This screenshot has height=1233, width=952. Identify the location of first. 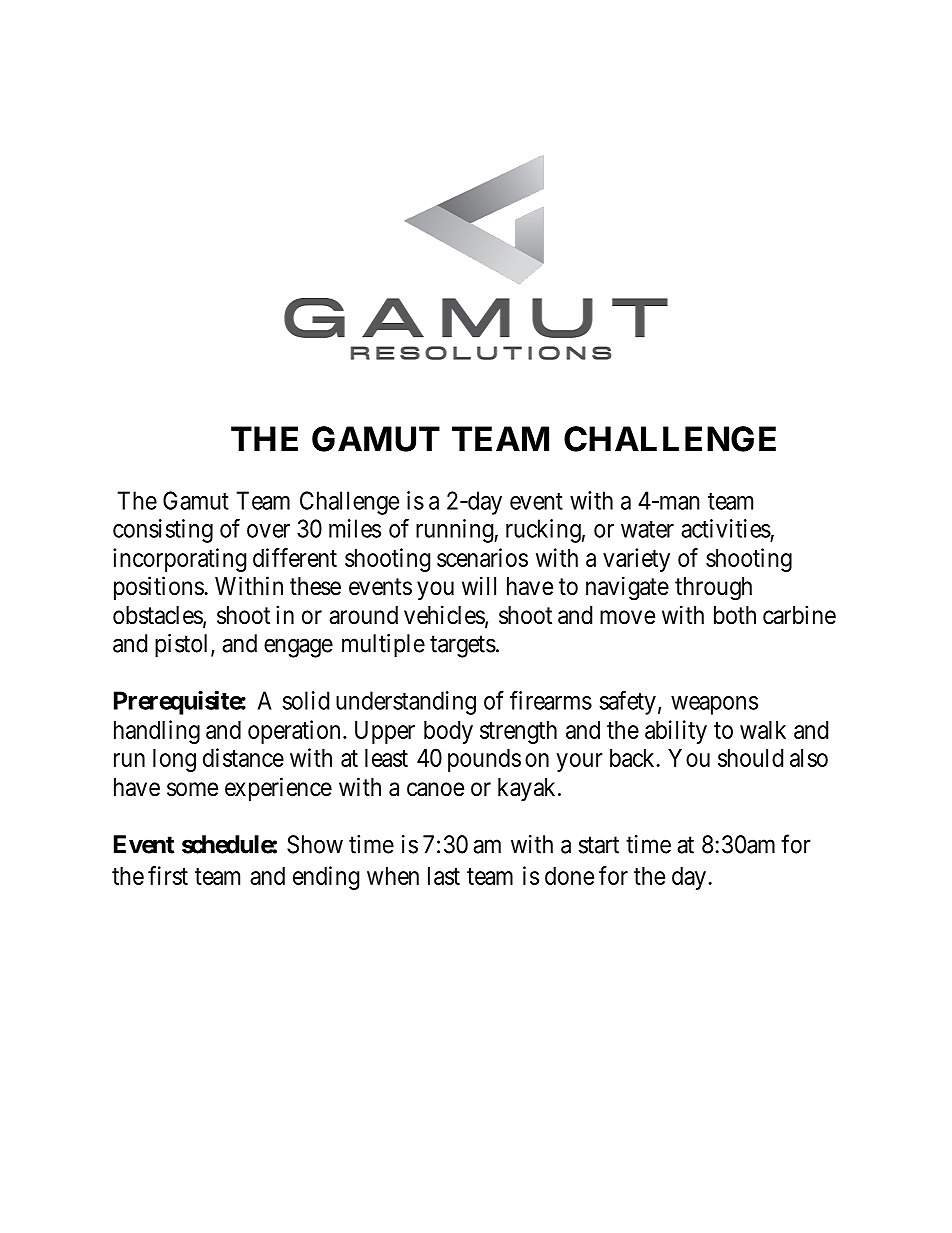
(168, 875).
